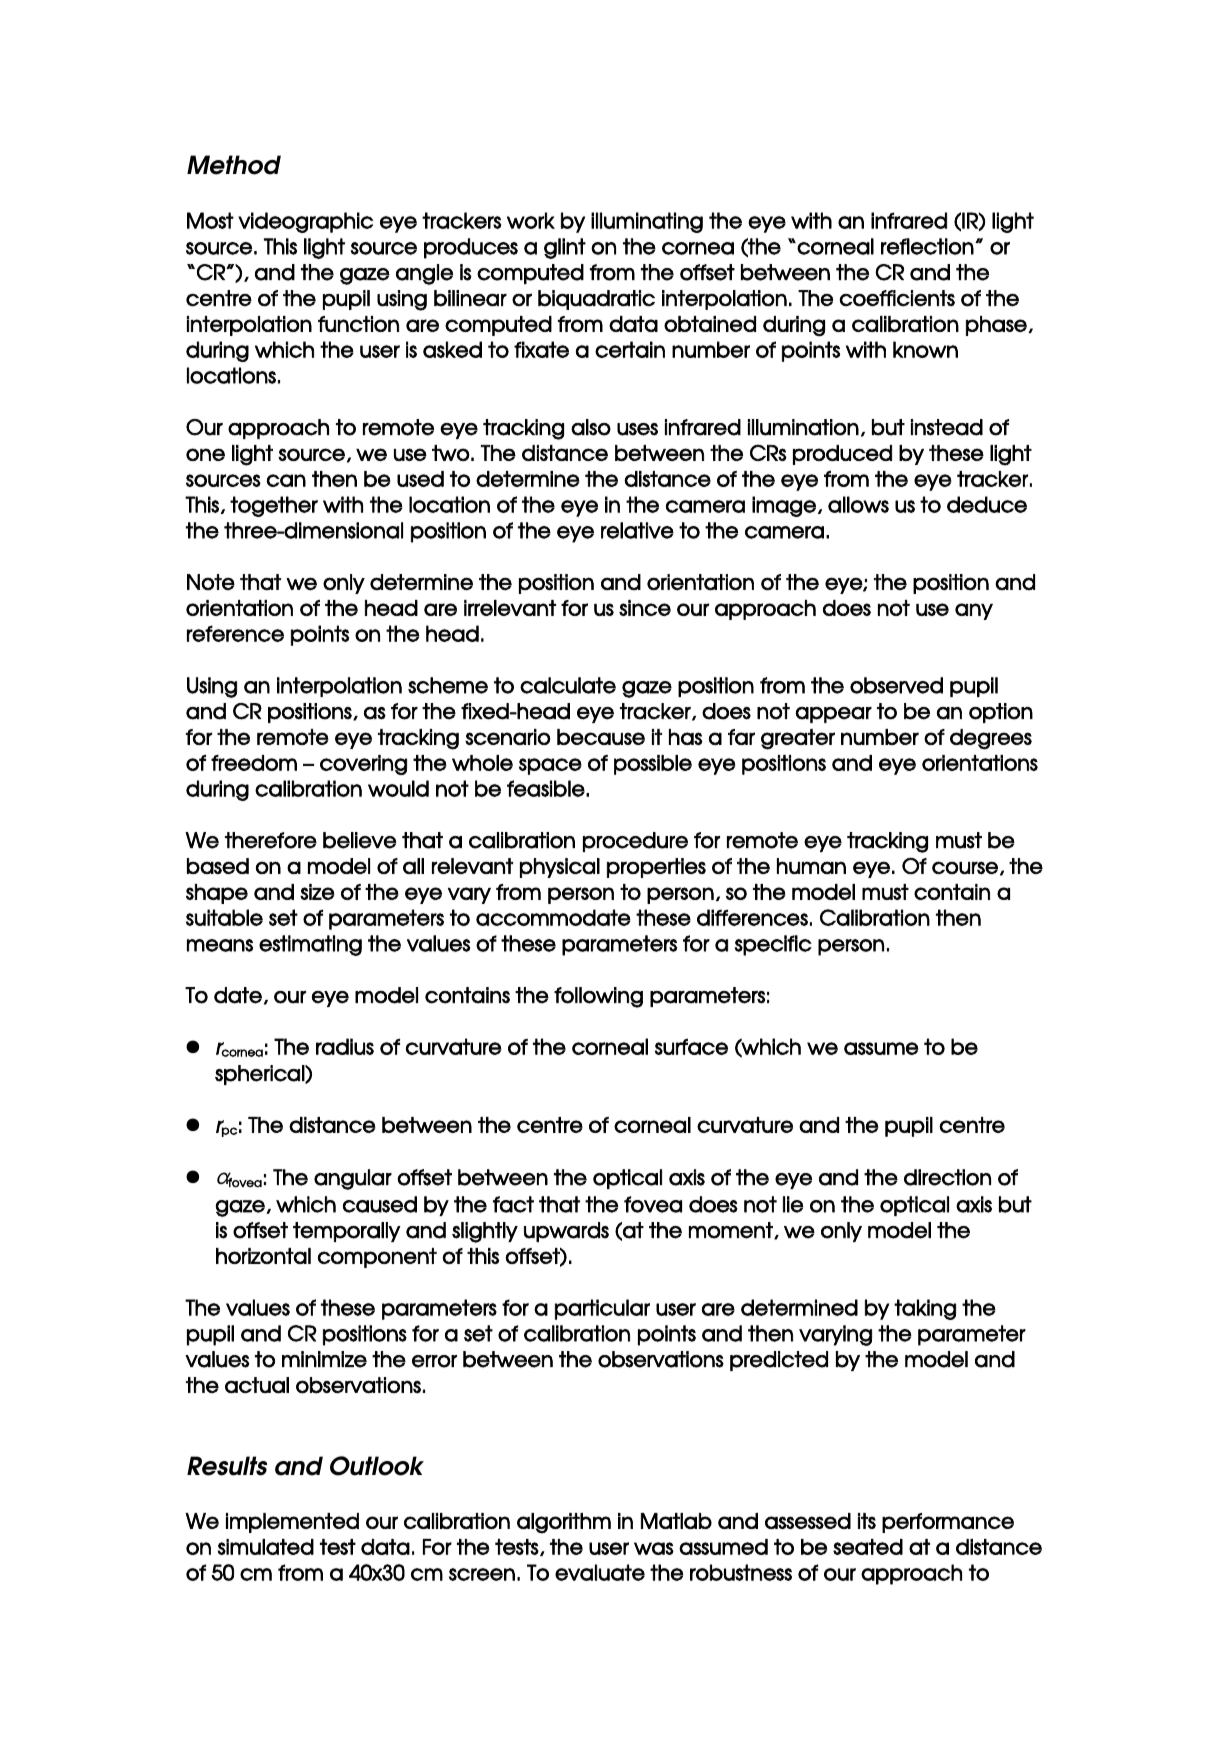  What do you see at coordinates (292, 1523) in the image?
I see `implemented` at bounding box center [292, 1523].
